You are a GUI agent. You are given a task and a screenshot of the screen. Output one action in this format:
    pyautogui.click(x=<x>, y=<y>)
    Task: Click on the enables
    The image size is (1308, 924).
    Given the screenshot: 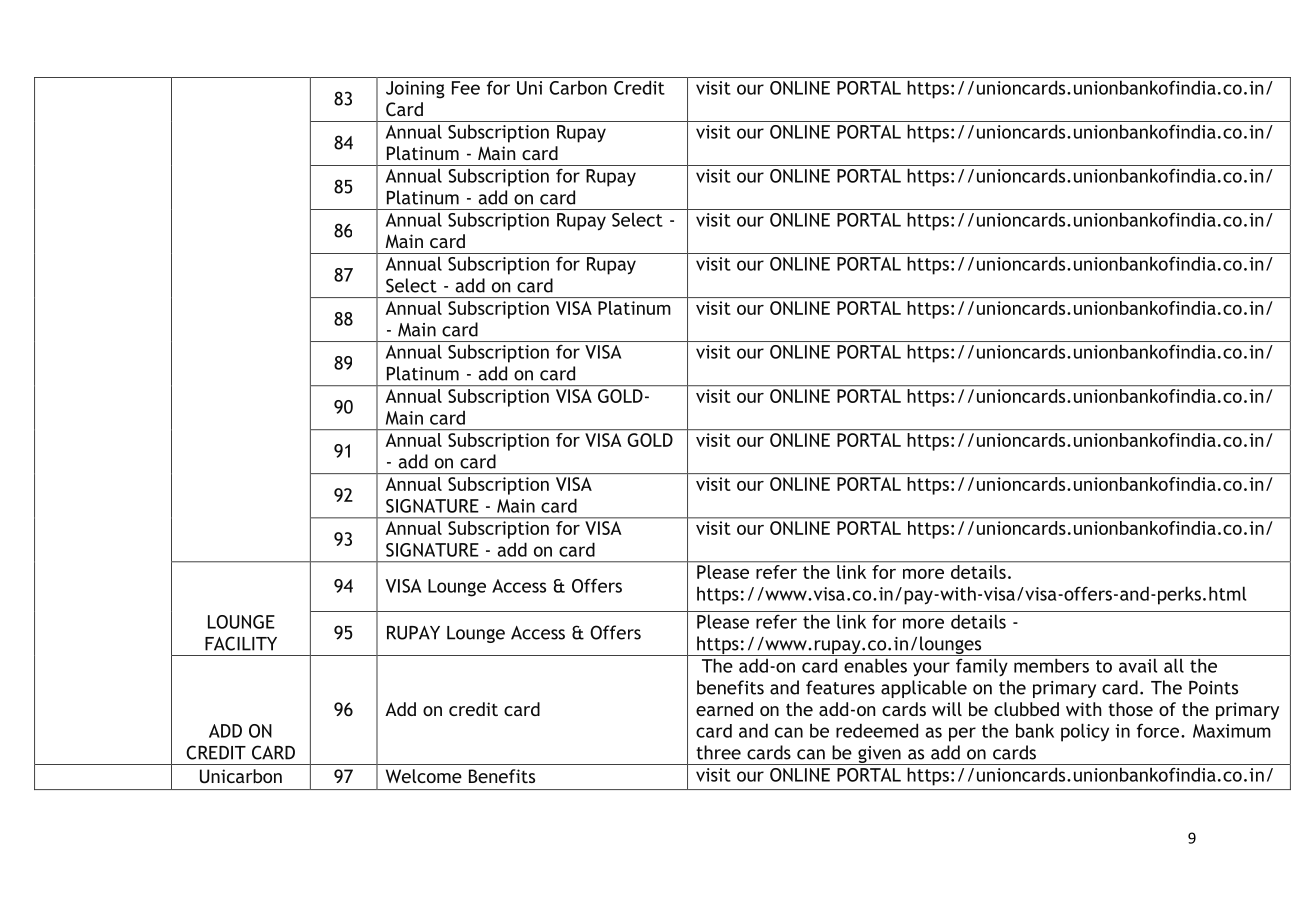 What is the action you would take?
    pyautogui.click(x=875, y=665)
